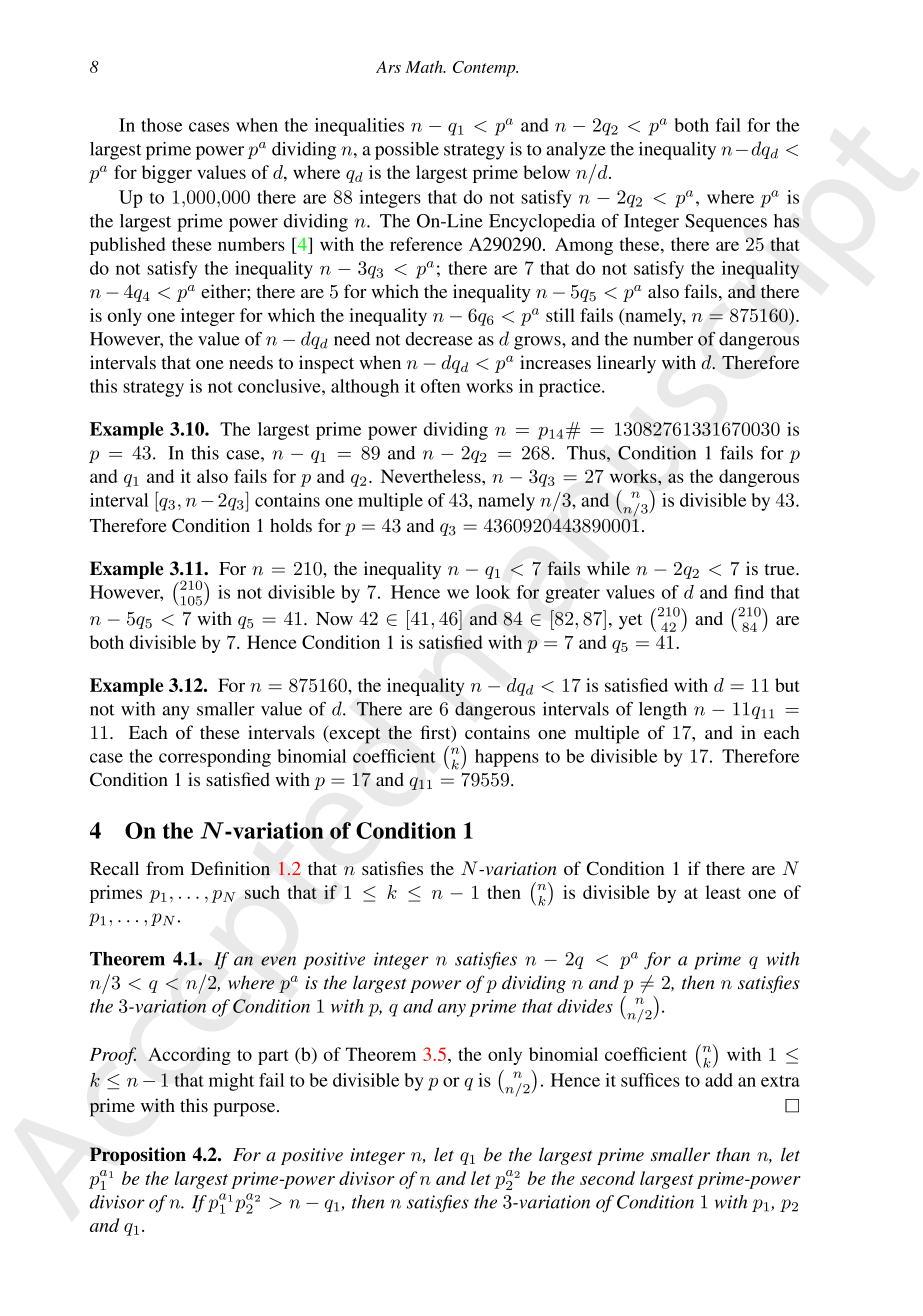  I want to click on Proposition, so click(138, 1156).
